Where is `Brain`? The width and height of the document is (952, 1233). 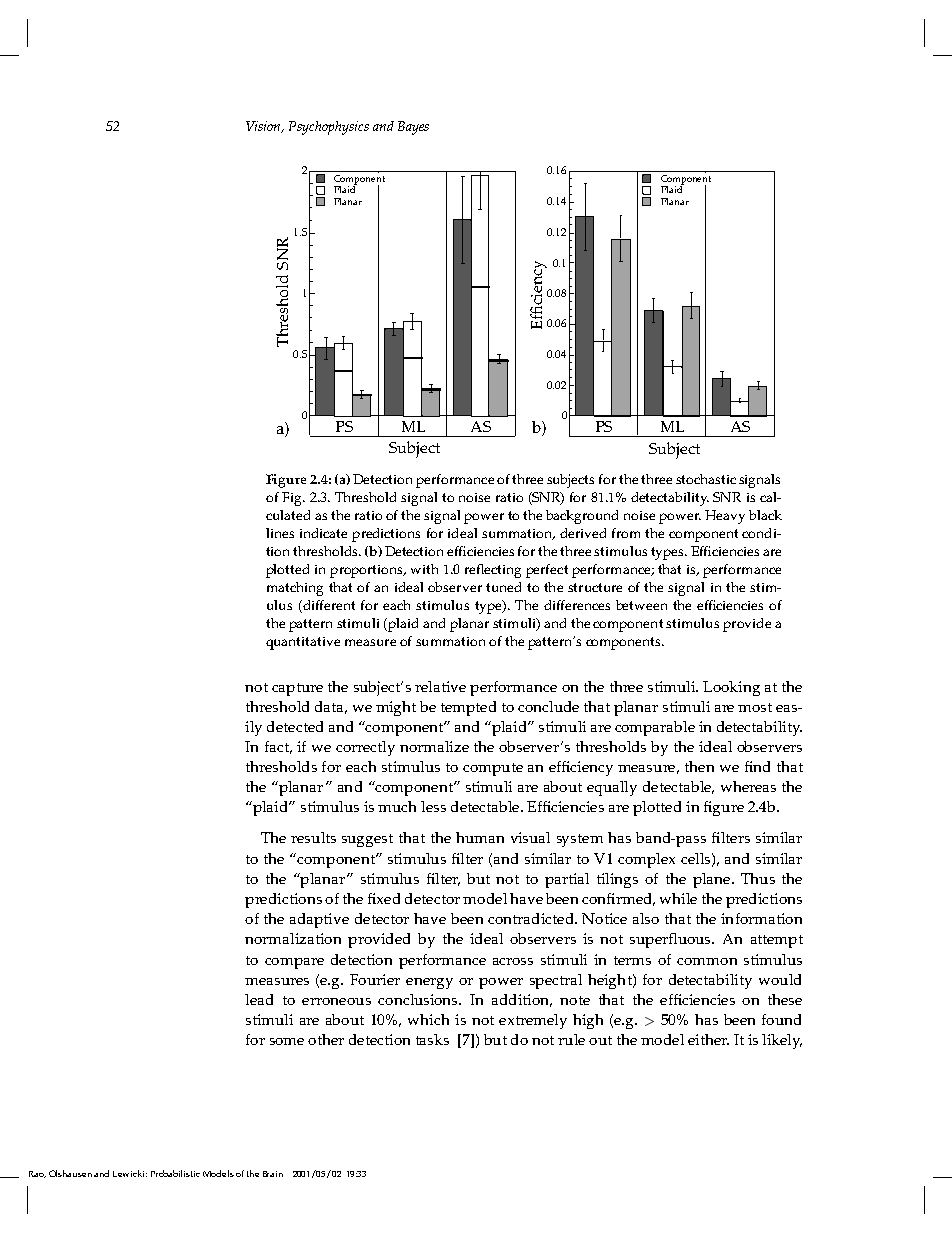 Brain is located at coordinates (273, 1174).
